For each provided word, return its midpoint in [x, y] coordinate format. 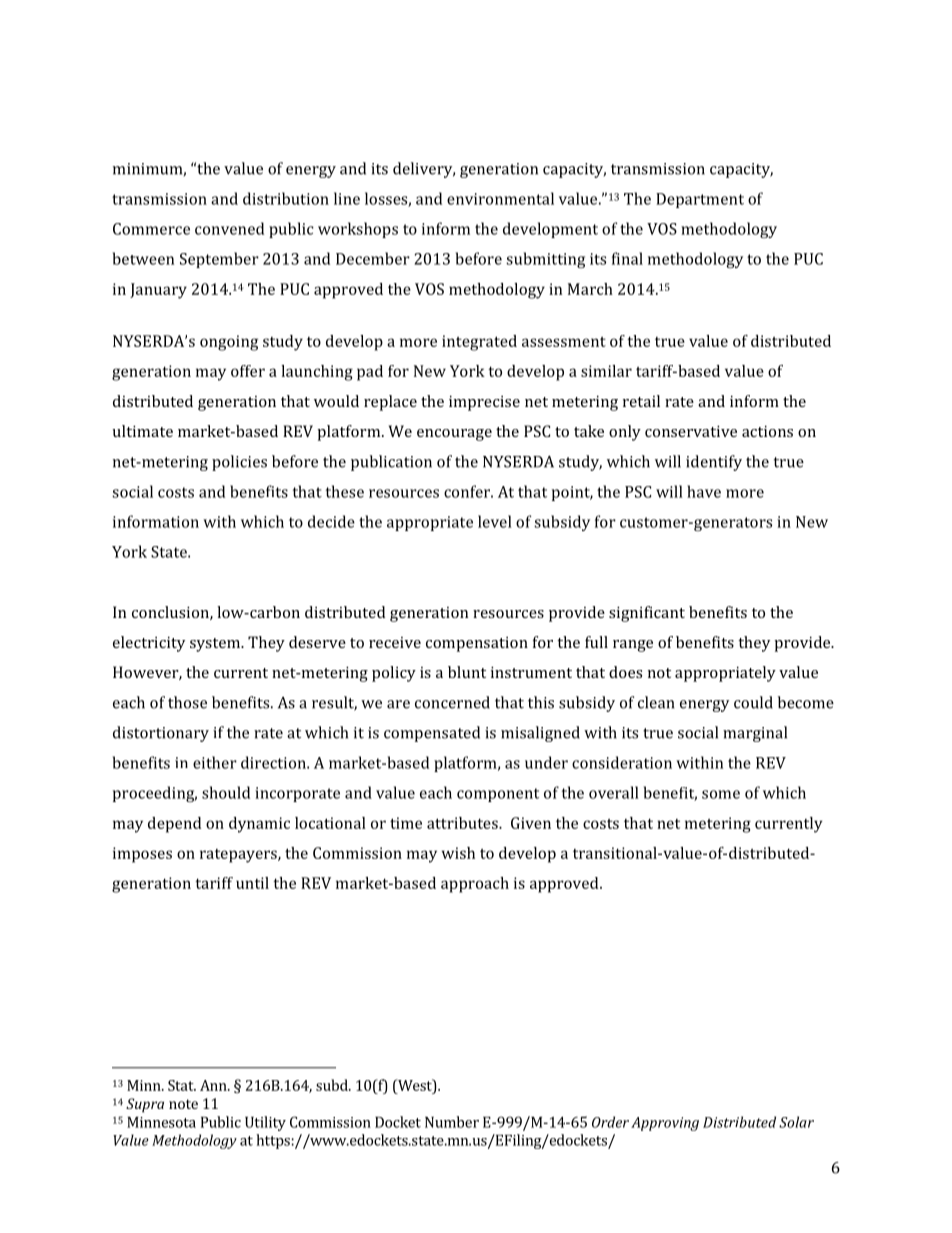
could [753, 702]
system [216, 645]
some [721, 794]
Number [452, 1122]
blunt [467, 672]
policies [239, 463]
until [252, 883]
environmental [500, 198]
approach [475, 885]
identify [714, 463]
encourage [454, 435]
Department [700, 200]
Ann [214, 1085]
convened [229, 228]
